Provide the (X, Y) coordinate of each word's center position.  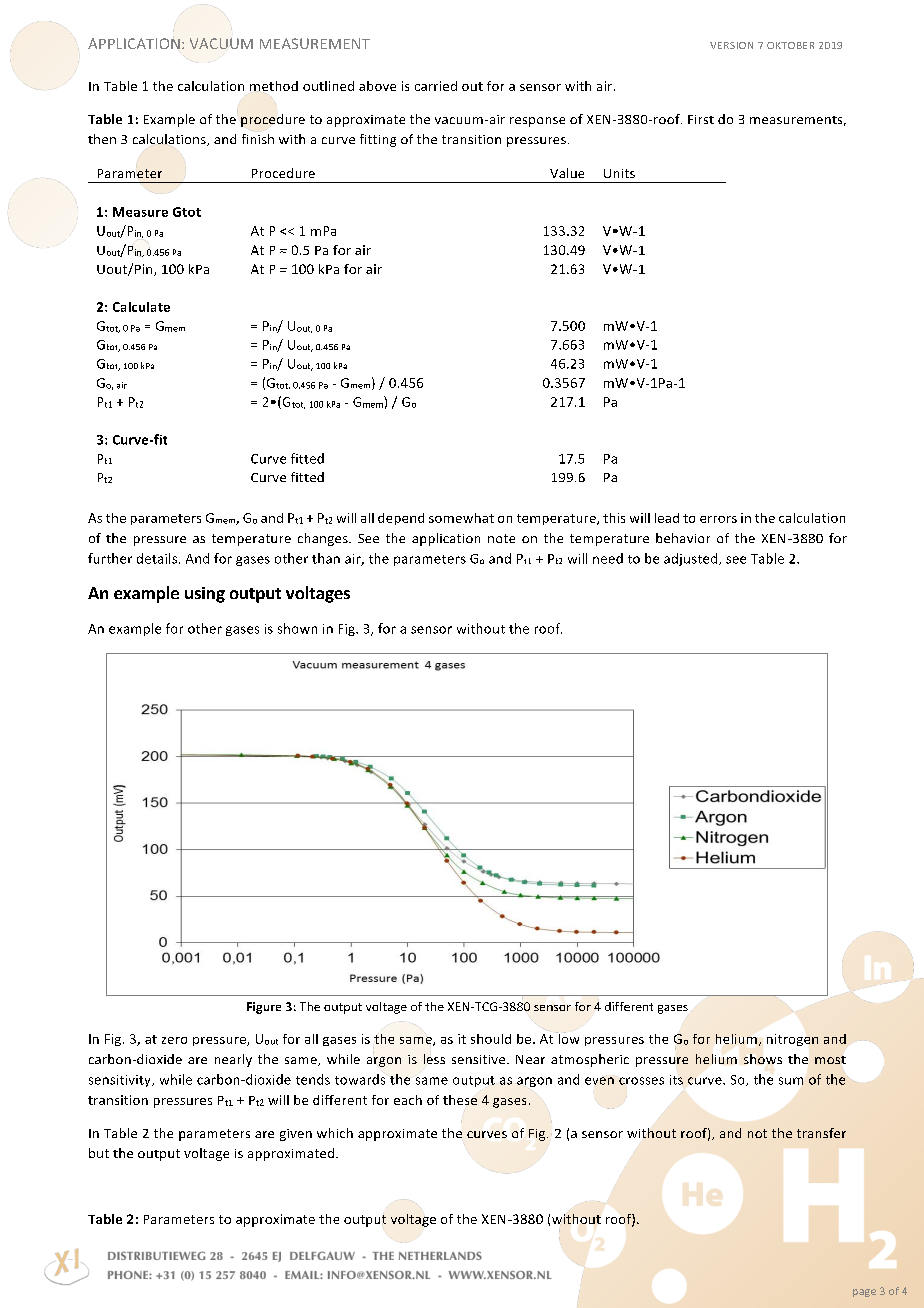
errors (718, 519)
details (158, 558)
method (274, 87)
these (460, 1100)
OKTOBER (790, 45)
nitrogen (792, 1040)
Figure (264, 1008)
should (491, 1039)
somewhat (461, 518)
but (99, 1153)
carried (436, 86)
